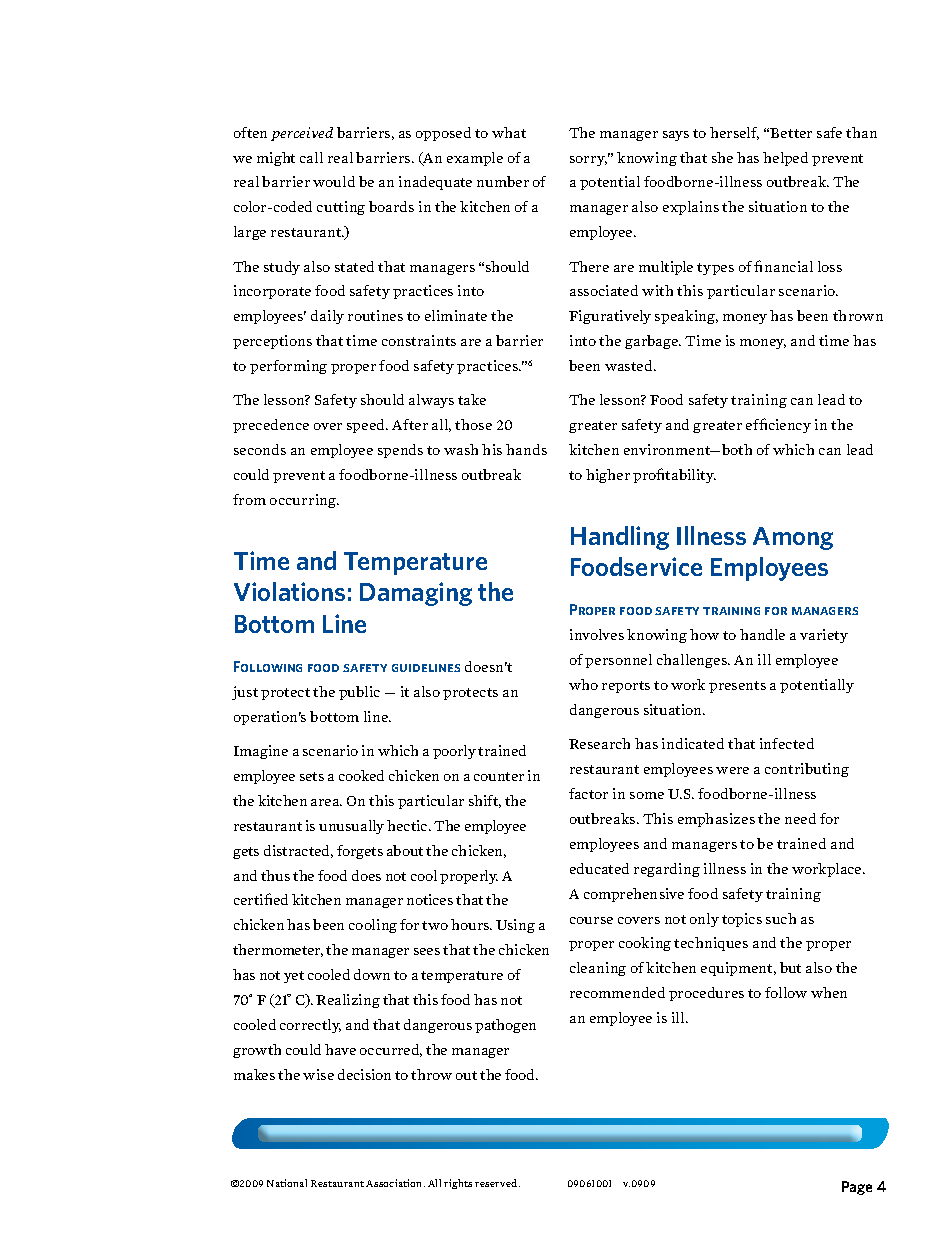 This screenshot has width=952, height=1233. I want to click on National, so click(287, 1183).
